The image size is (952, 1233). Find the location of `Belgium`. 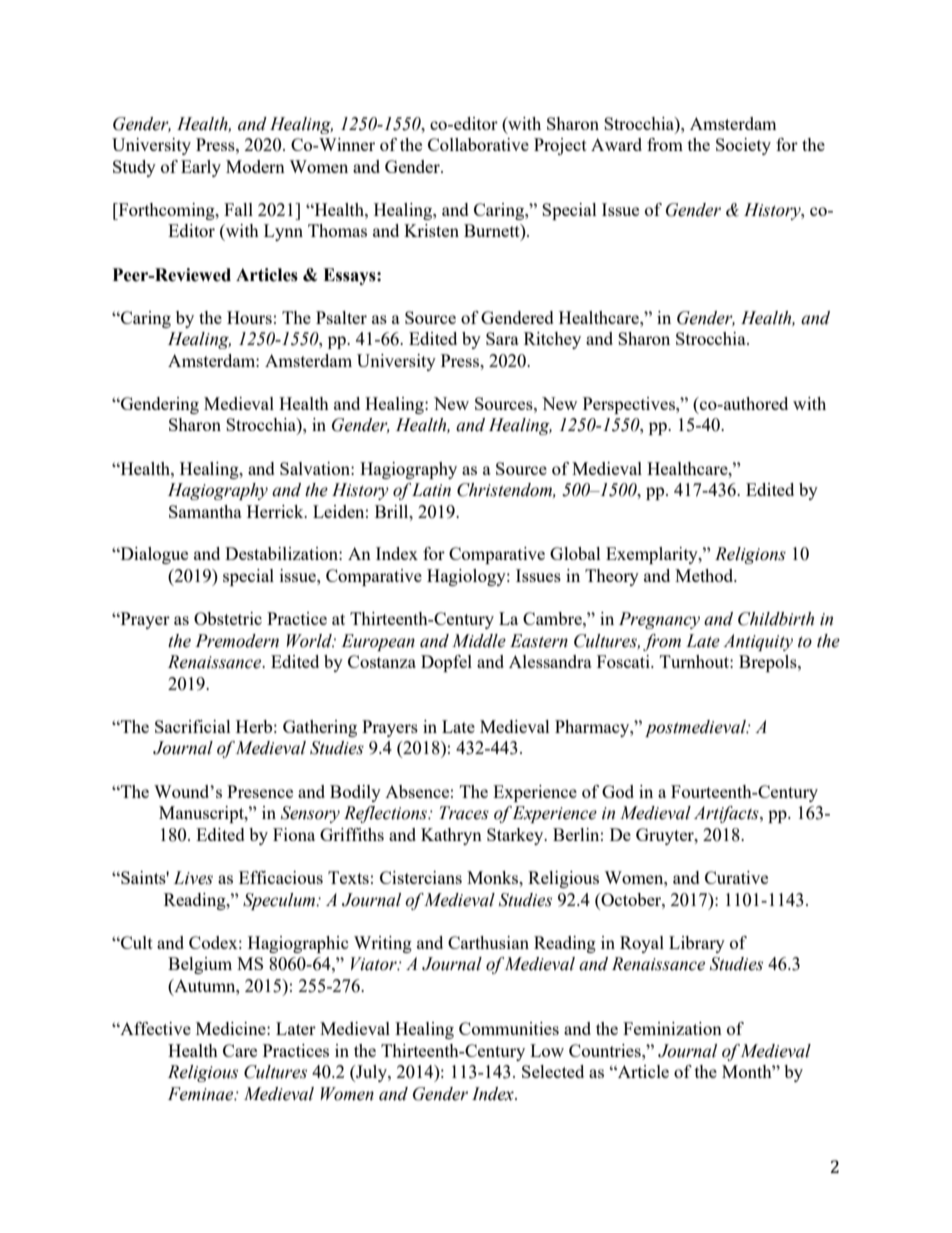

Belgium is located at coordinates (200, 965).
